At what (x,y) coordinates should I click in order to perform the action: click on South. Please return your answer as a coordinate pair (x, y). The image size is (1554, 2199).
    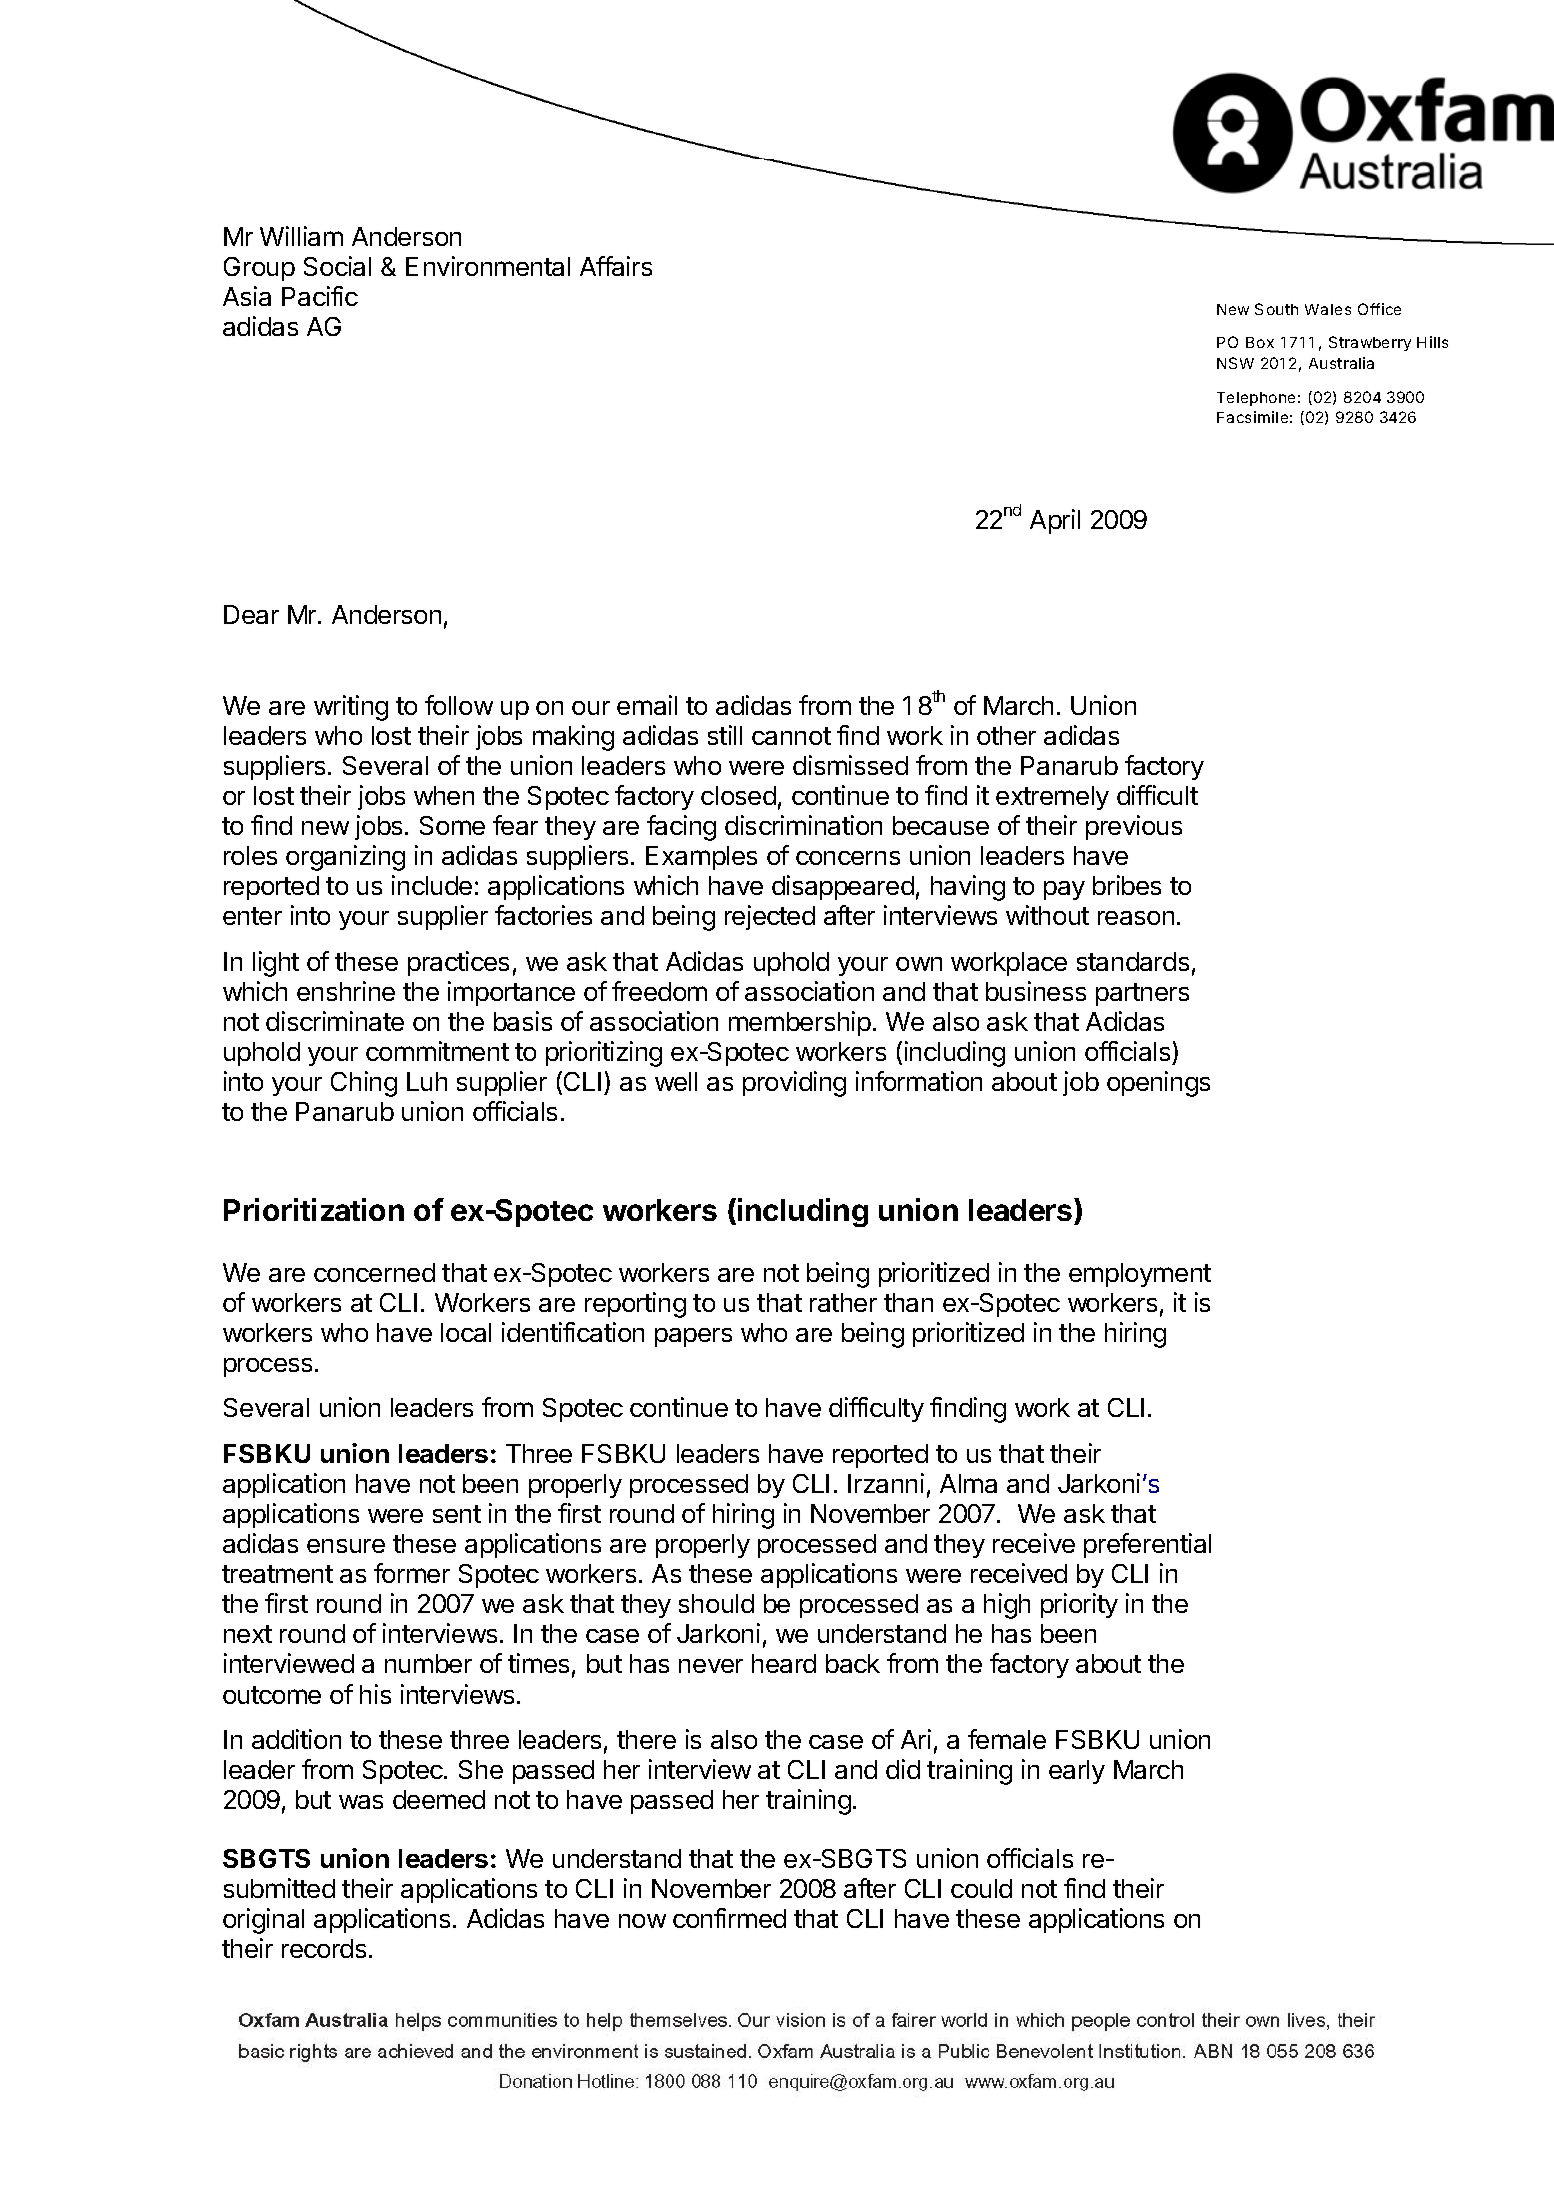
    Looking at the image, I should click on (1276, 309).
